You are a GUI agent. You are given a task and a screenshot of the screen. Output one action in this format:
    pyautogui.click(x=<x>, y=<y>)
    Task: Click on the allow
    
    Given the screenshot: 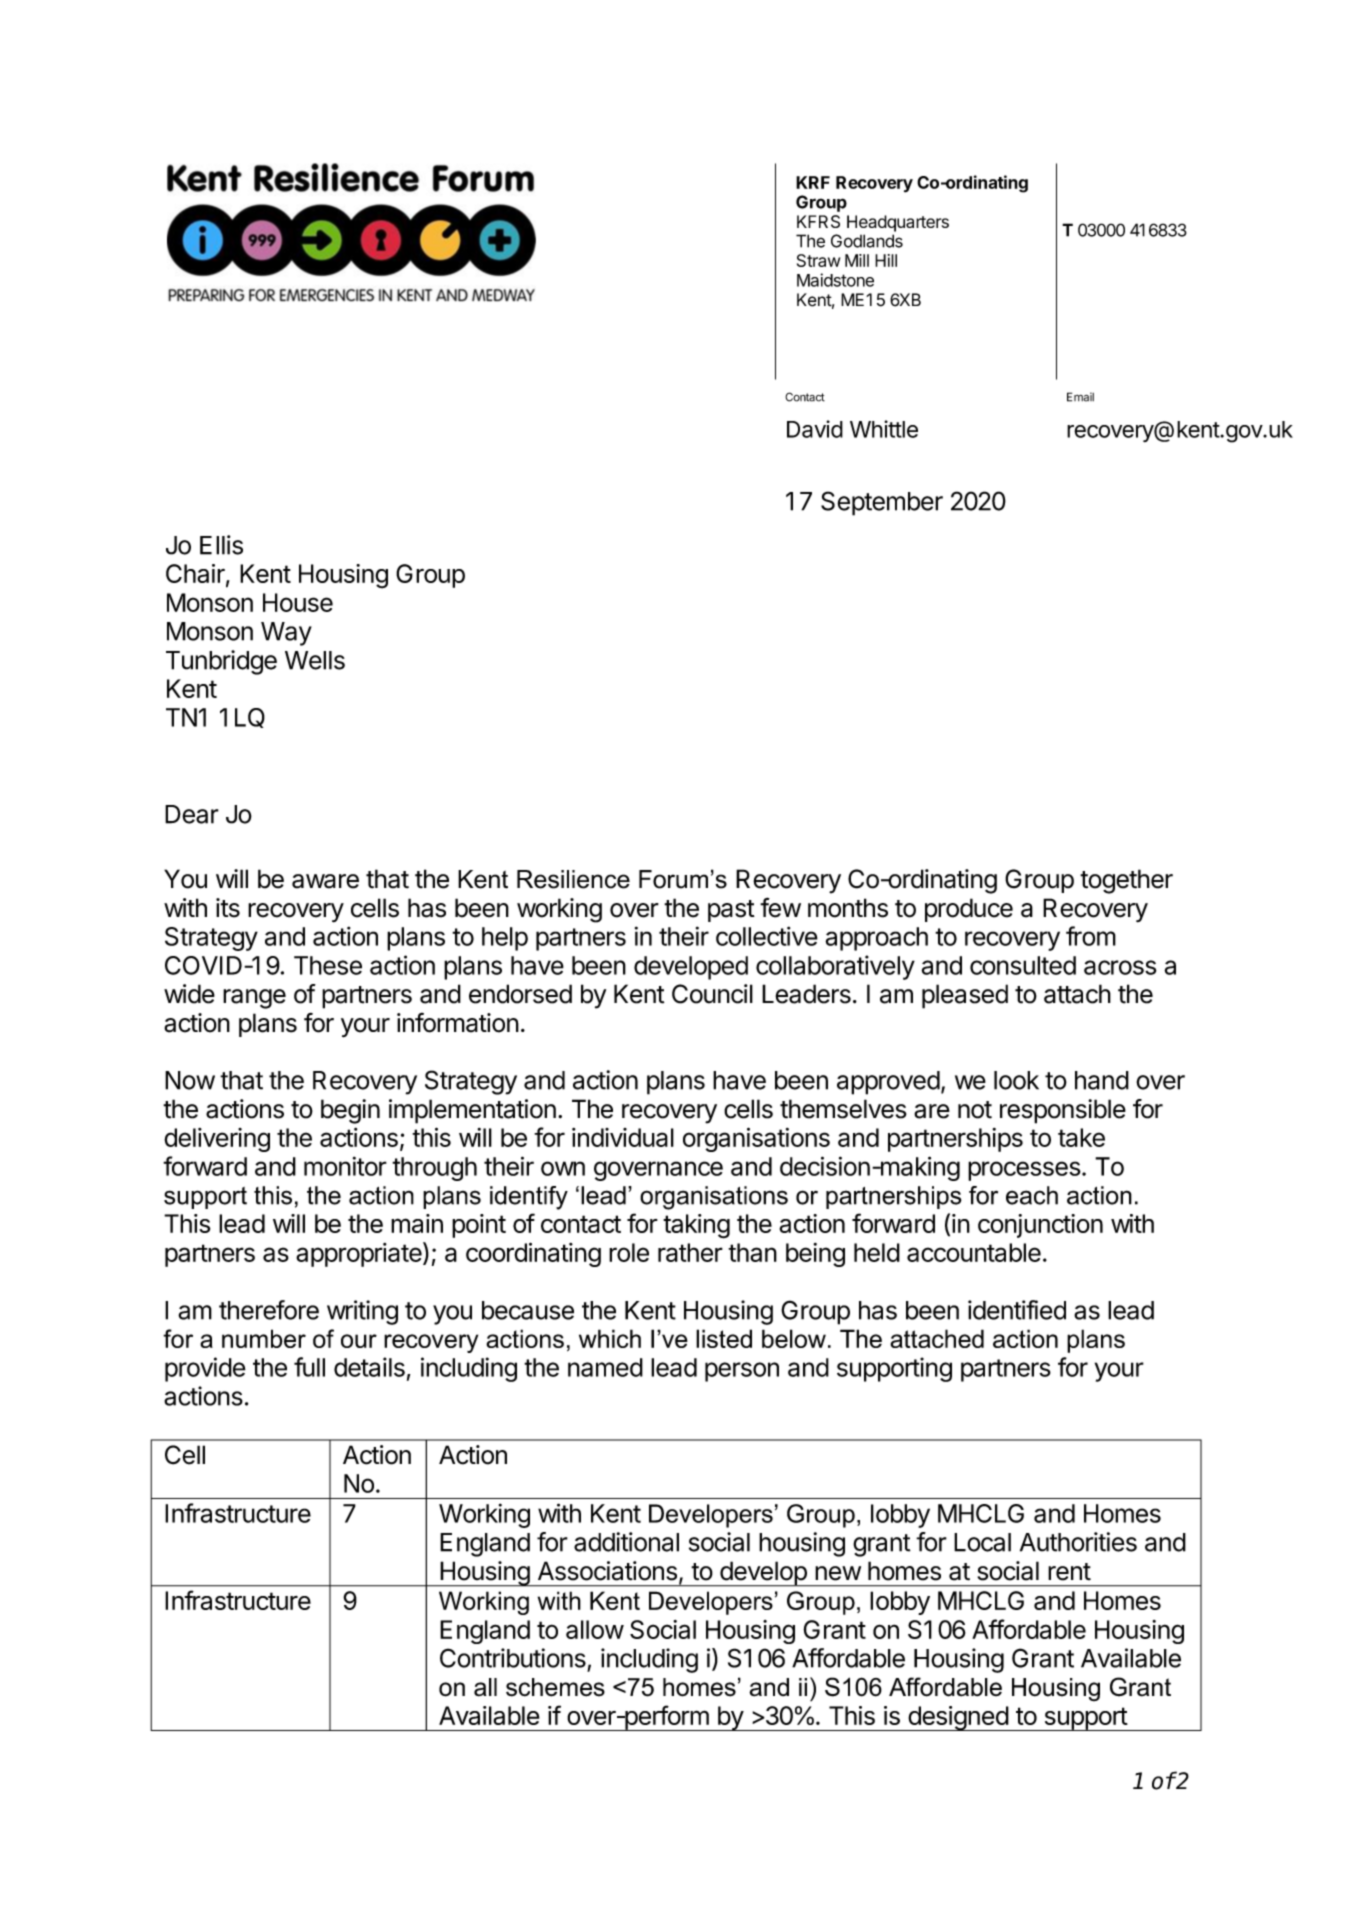 What is the action you would take?
    pyautogui.click(x=595, y=1629)
